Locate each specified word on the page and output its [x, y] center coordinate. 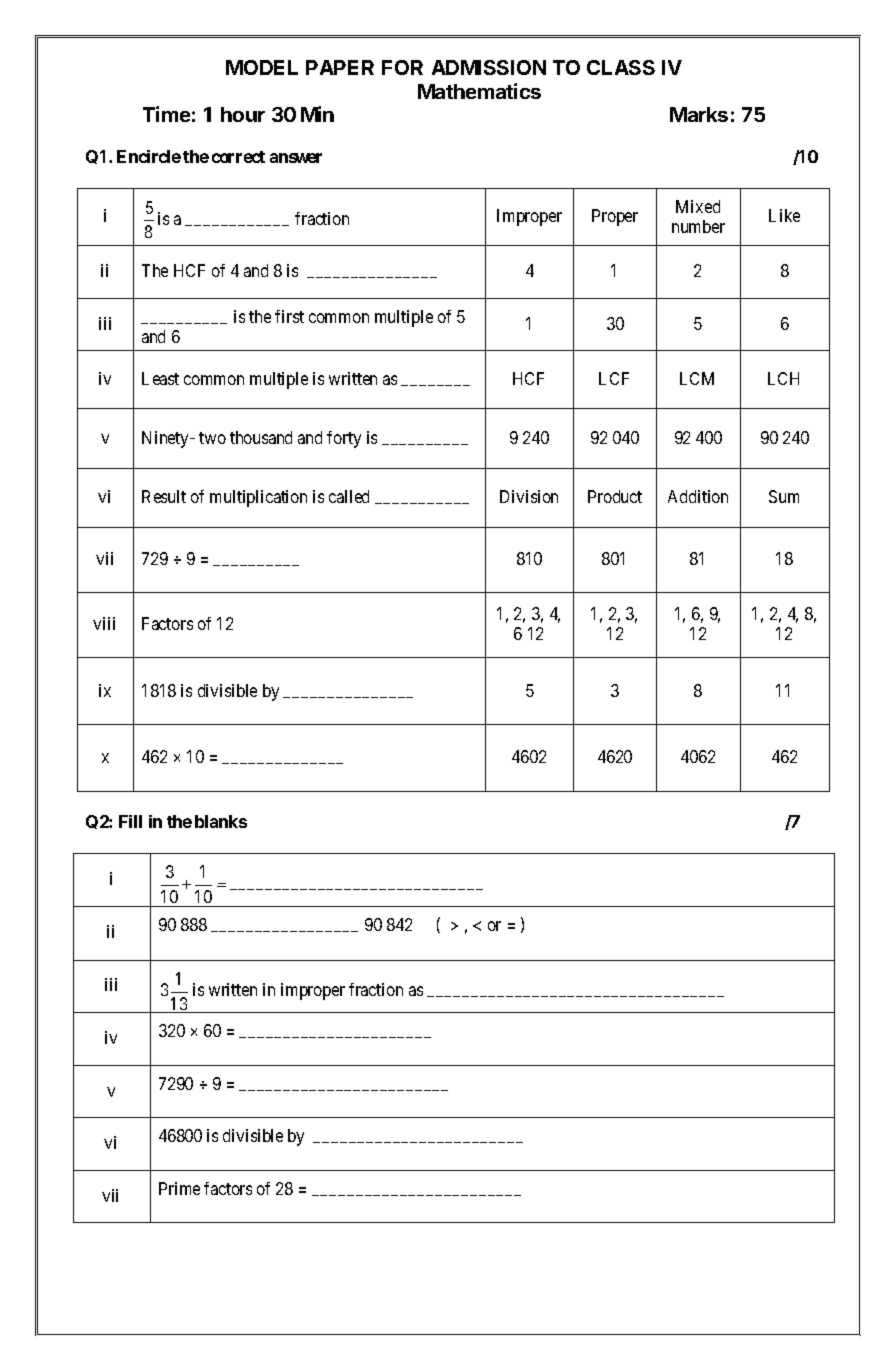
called [349, 496]
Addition [698, 496]
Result [164, 496]
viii [104, 623]
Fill [130, 821]
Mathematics [479, 91]
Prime [179, 1188]
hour [243, 114]
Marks [699, 114]
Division [529, 496]
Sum [784, 496]
